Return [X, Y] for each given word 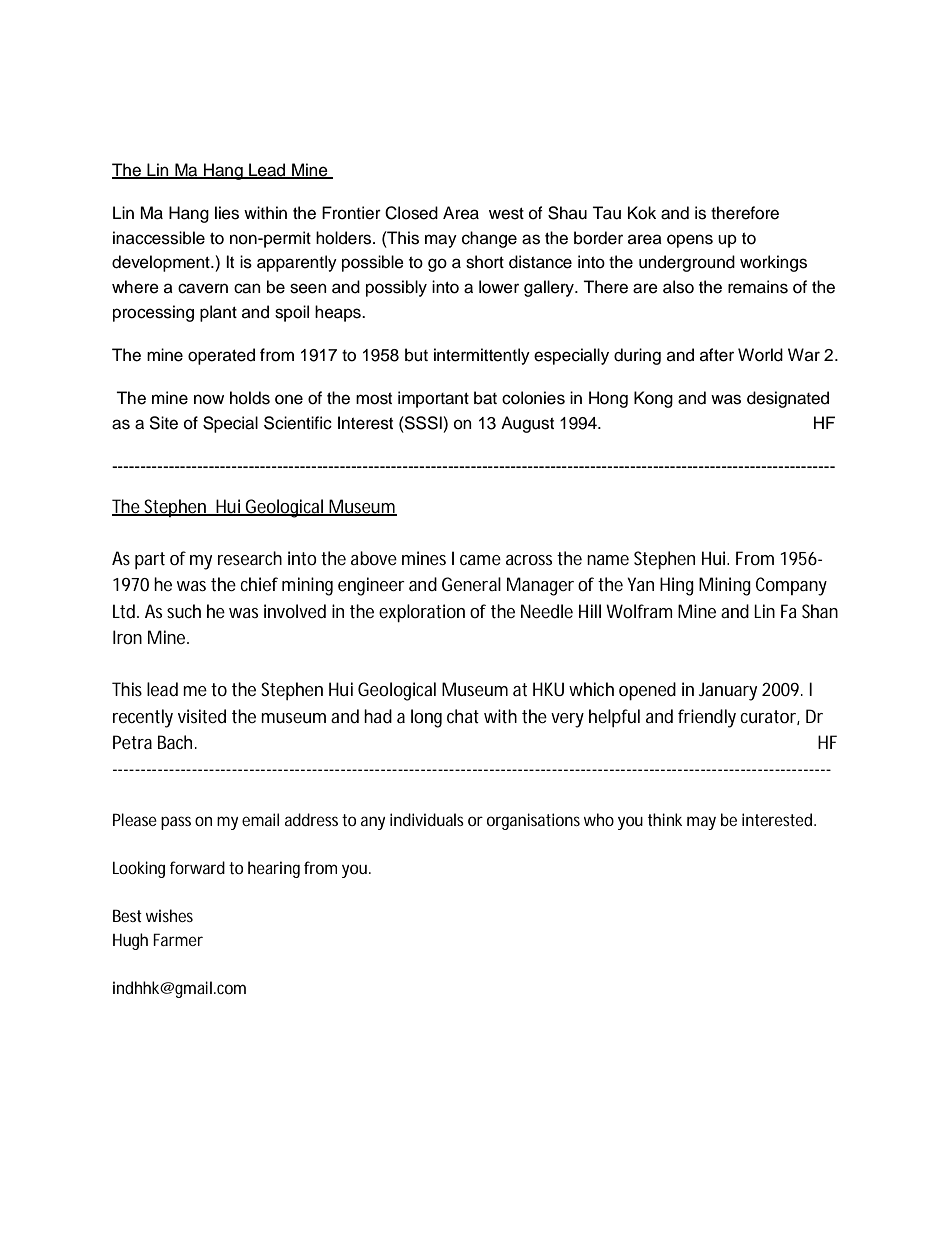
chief [259, 584]
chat [463, 716]
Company [791, 586]
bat [485, 398]
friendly [707, 718]
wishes [169, 915]
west [506, 214]
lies [227, 213]
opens [690, 241]
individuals [427, 819]
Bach [177, 742]
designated [788, 399]
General [471, 584]
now [209, 399]
